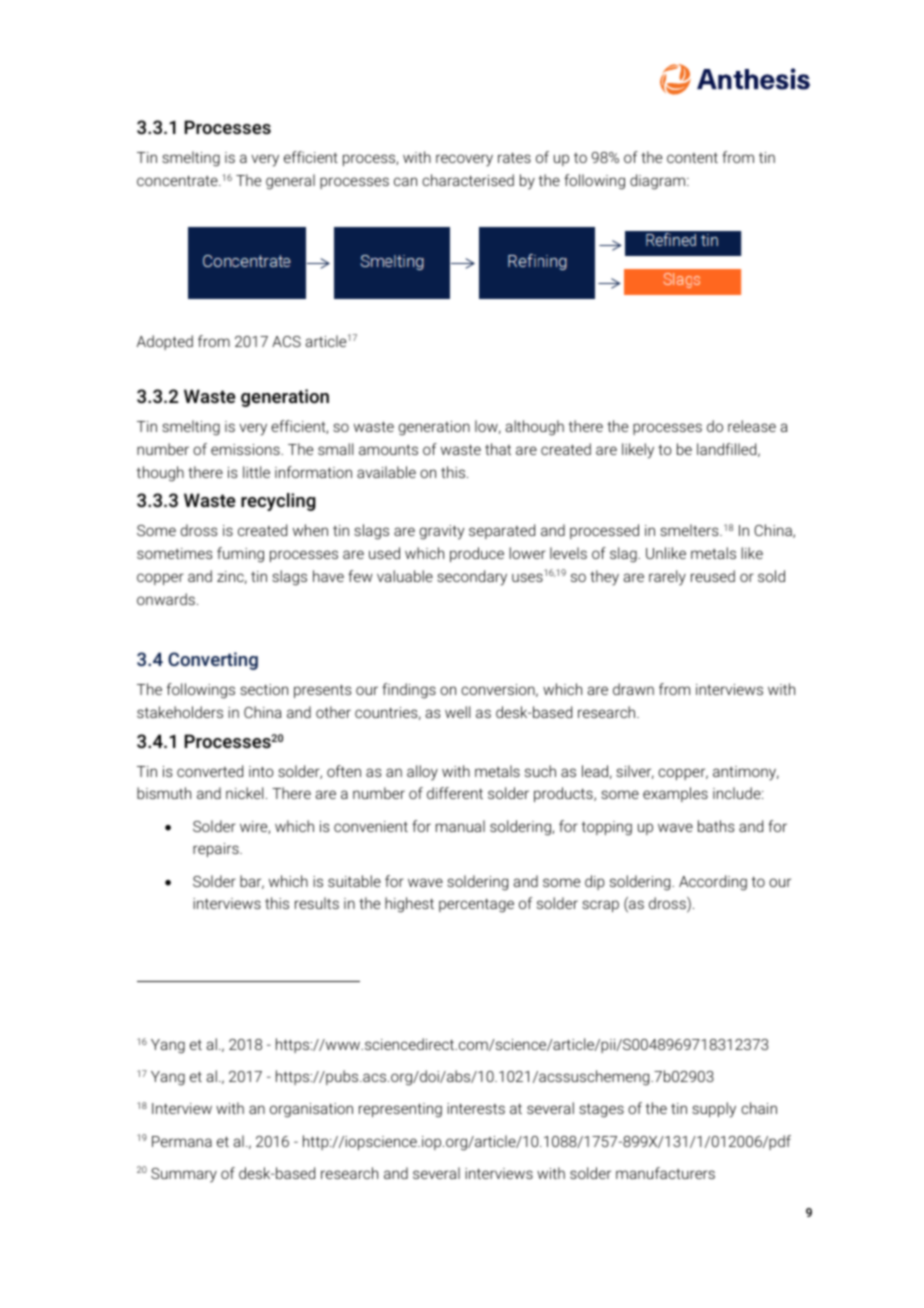 The image size is (924, 1308). What do you see at coordinates (476, 1108) in the screenshot?
I see `interests` at bounding box center [476, 1108].
